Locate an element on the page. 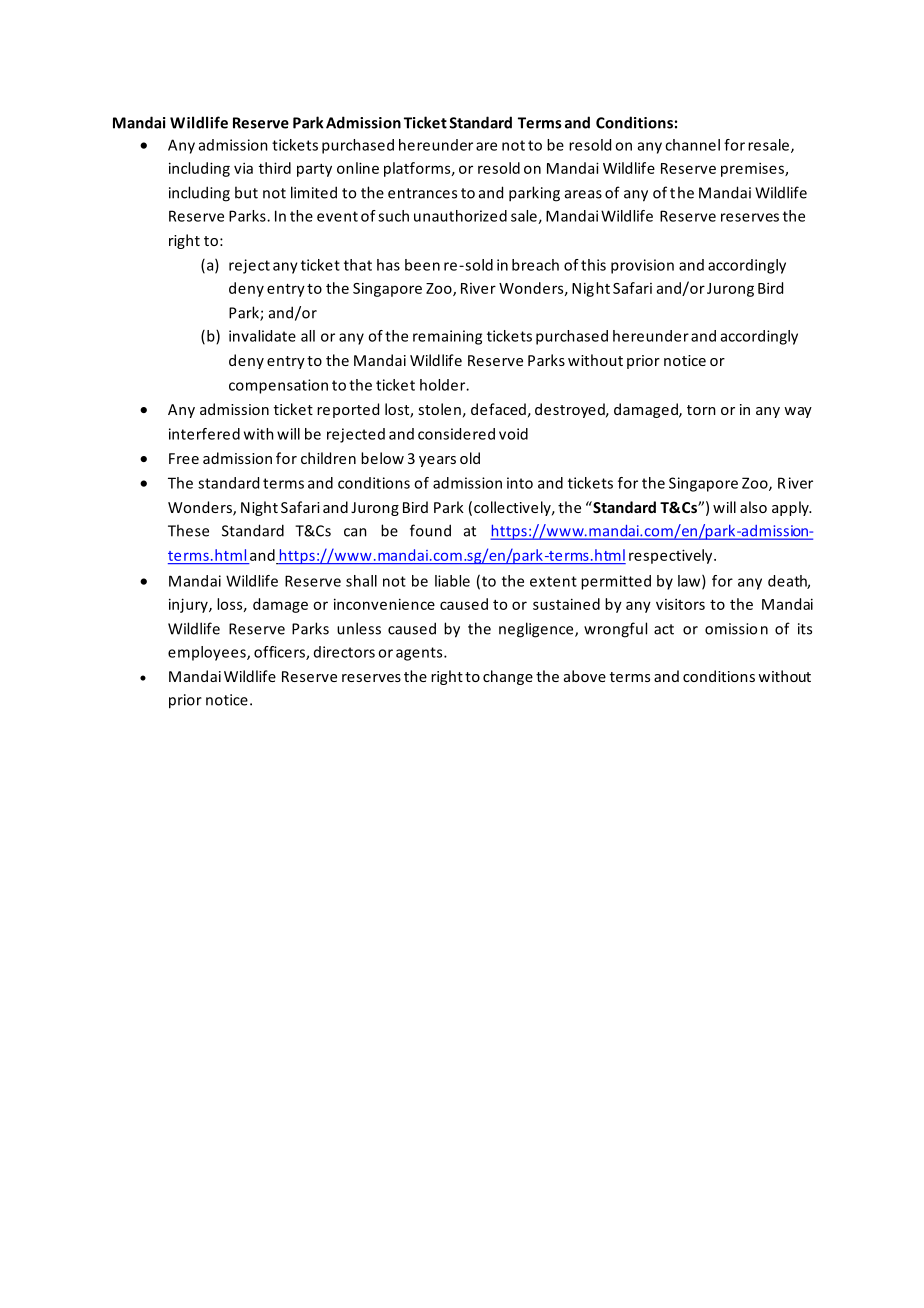 The image size is (924, 1308). entrances is located at coordinates (422, 193).
